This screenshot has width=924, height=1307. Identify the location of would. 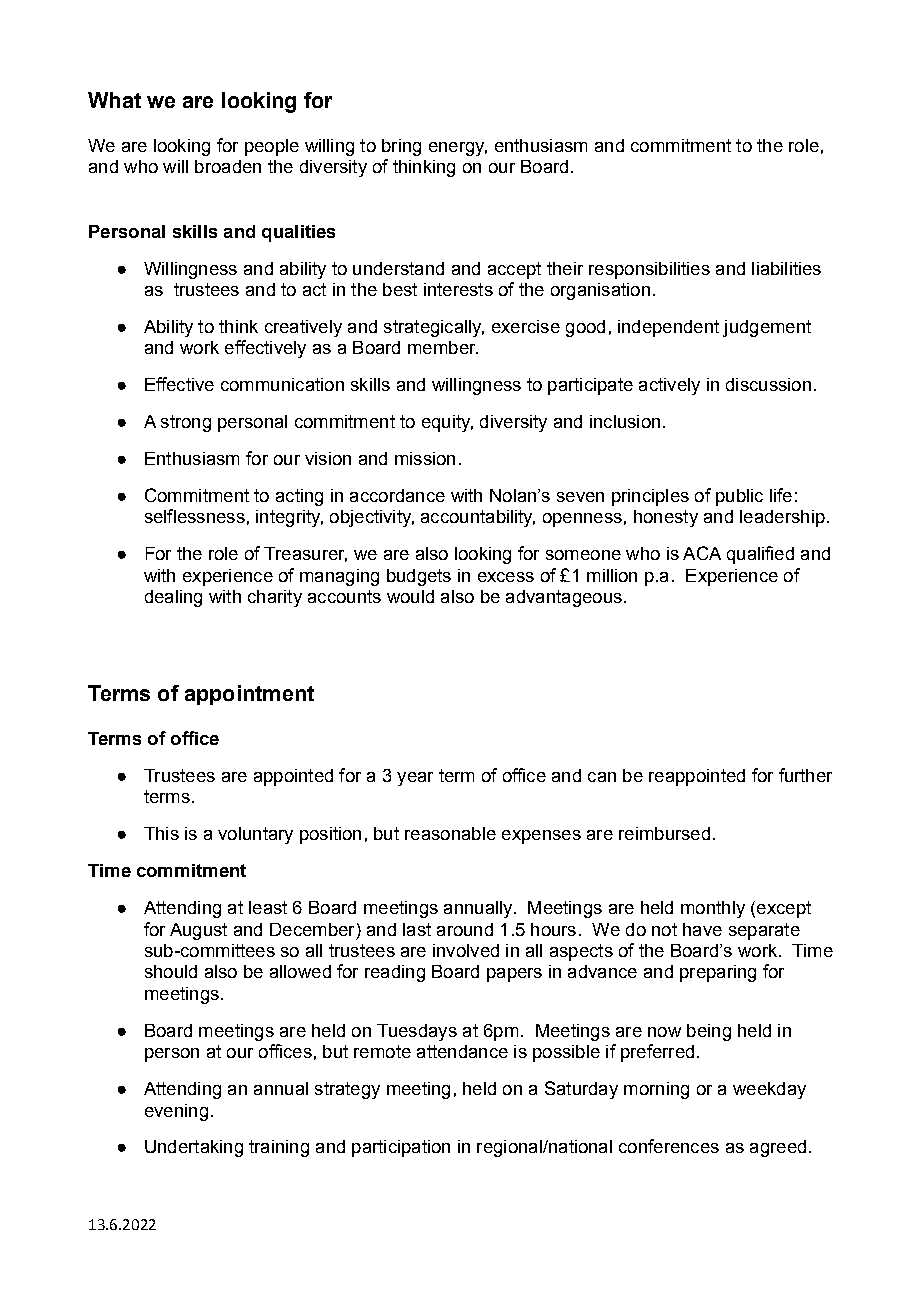
(410, 596).
